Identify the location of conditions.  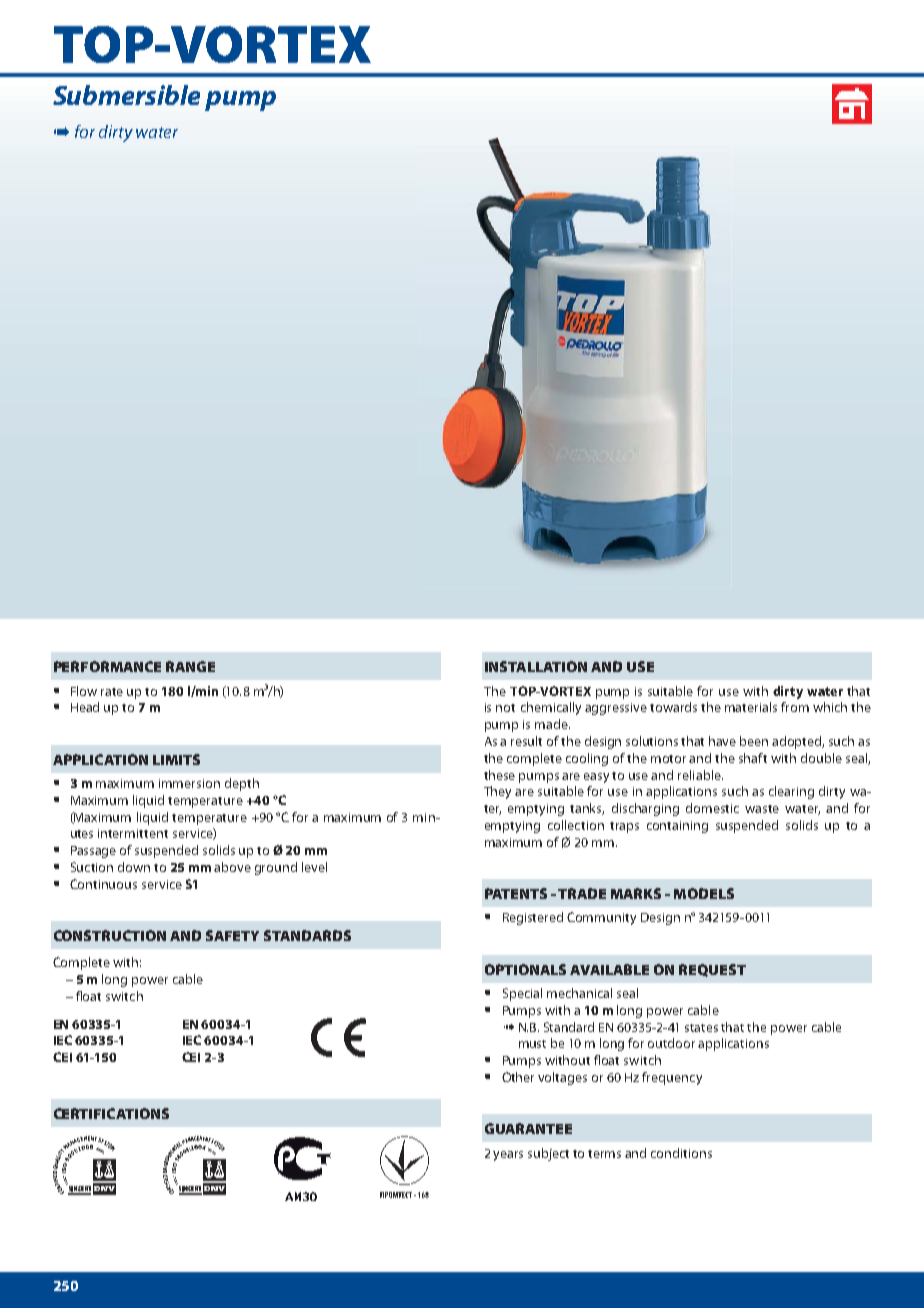
(681, 1153).
